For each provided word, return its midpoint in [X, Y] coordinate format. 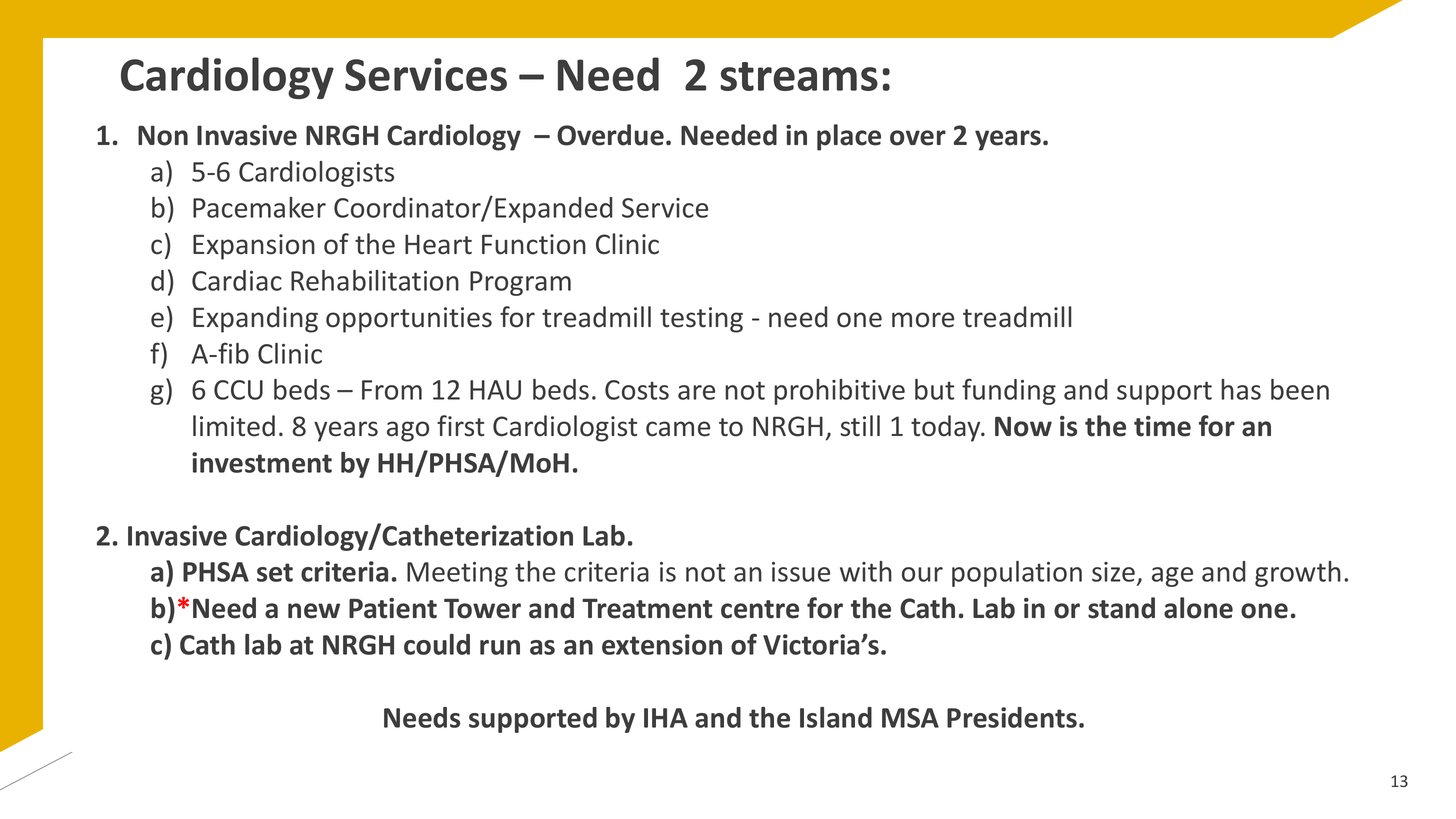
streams [799, 76]
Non [163, 135]
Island [836, 717]
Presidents [1012, 717]
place [849, 137]
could [437, 644]
